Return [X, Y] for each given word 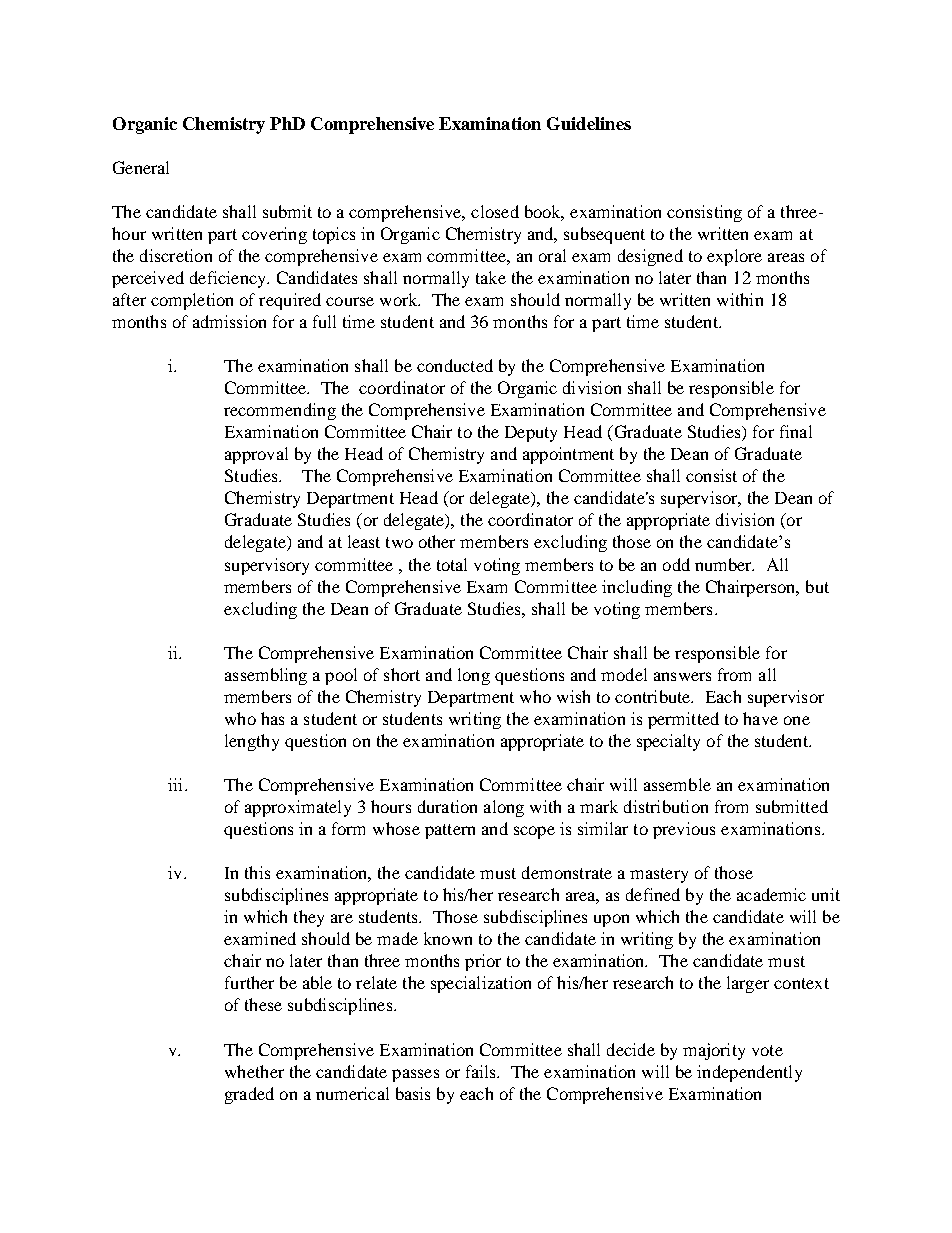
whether [254, 1071]
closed [495, 211]
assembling [266, 676]
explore [734, 257]
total [452, 564]
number [724, 564]
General [141, 167]
